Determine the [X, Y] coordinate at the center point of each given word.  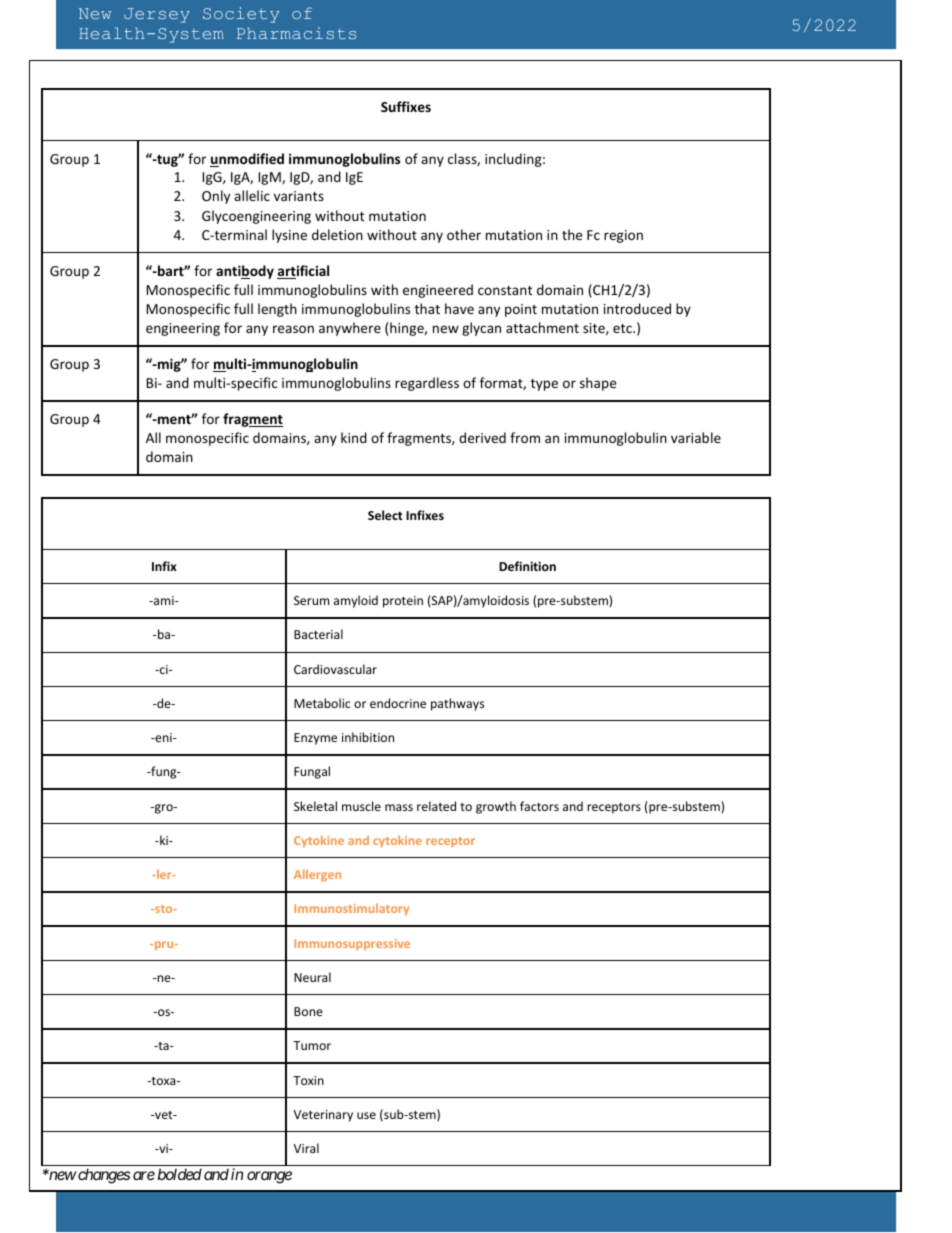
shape [598, 384]
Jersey [157, 15]
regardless [427, 384]
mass [399, 807]
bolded [180, 1174]
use [366, 1115]
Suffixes [406, 106]
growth [496, 807]
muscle [361, 806]
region [623, 236]
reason [293, 329]
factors [539, 806]
